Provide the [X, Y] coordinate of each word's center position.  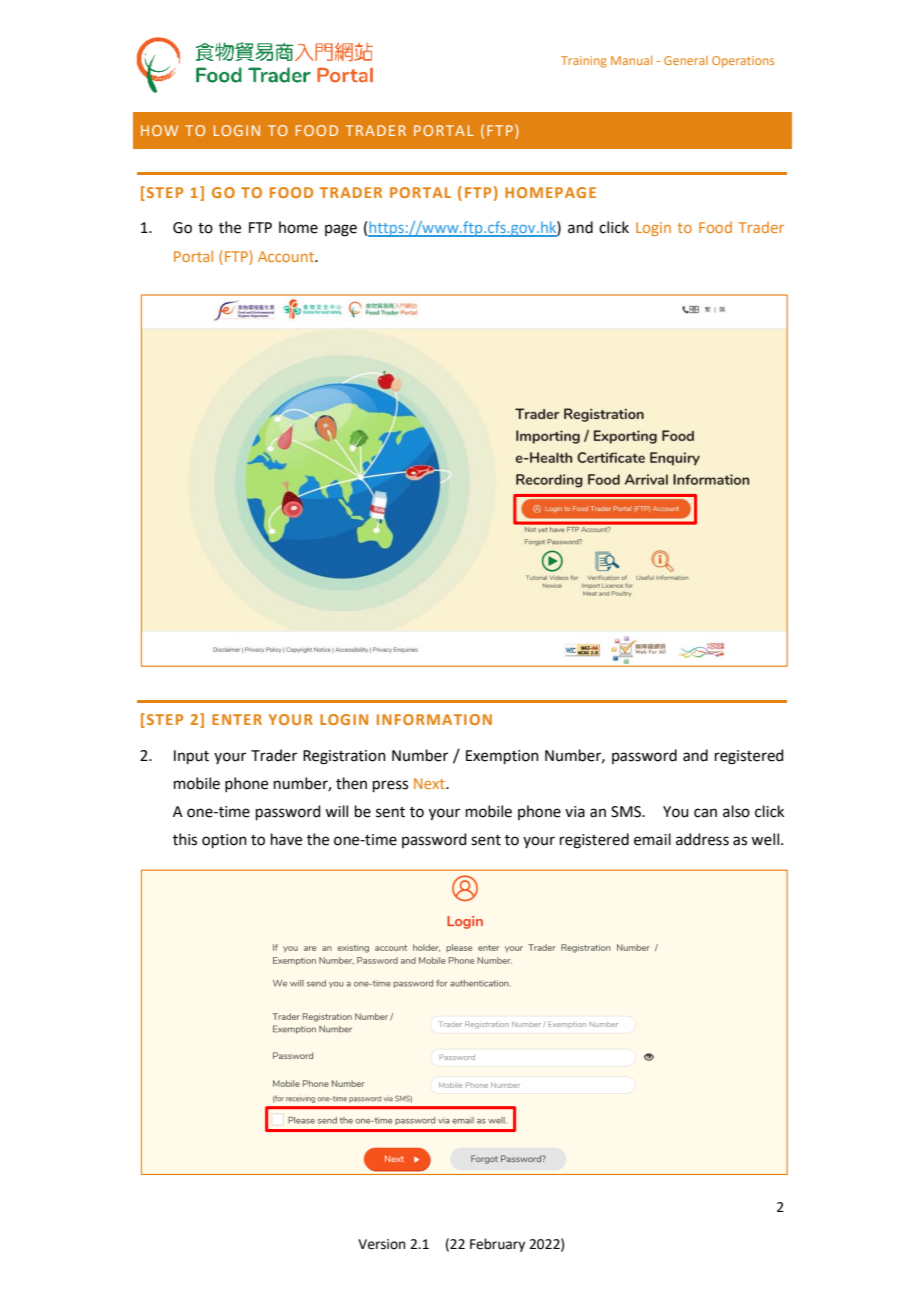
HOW [159, 130]
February [497, 1245]
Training [584, 62]
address [702, 839]
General [686, 60]
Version [381, 1244]
